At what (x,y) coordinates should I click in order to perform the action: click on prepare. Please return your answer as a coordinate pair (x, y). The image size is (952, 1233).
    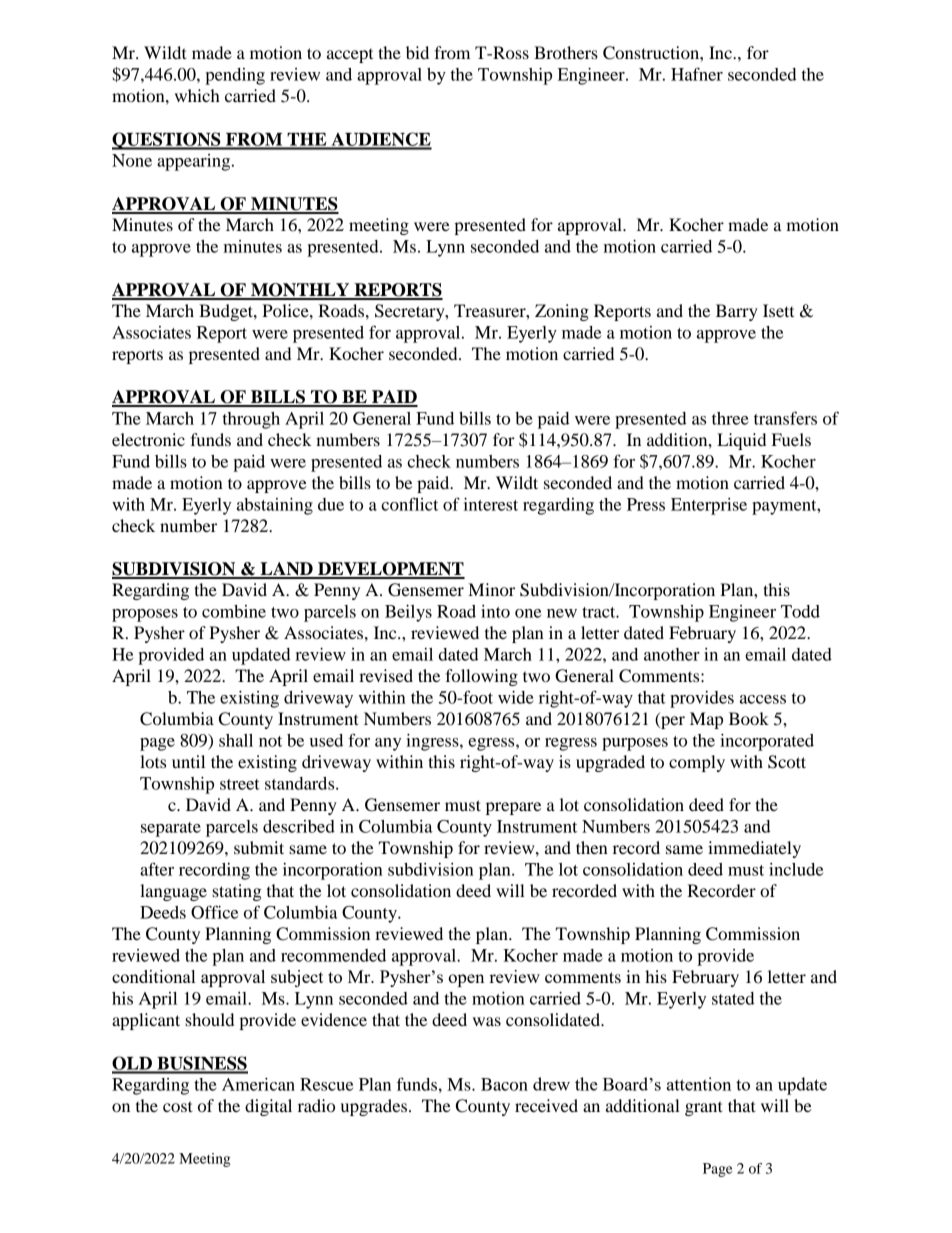
    Looking at the image, I should click on (513, 808).
